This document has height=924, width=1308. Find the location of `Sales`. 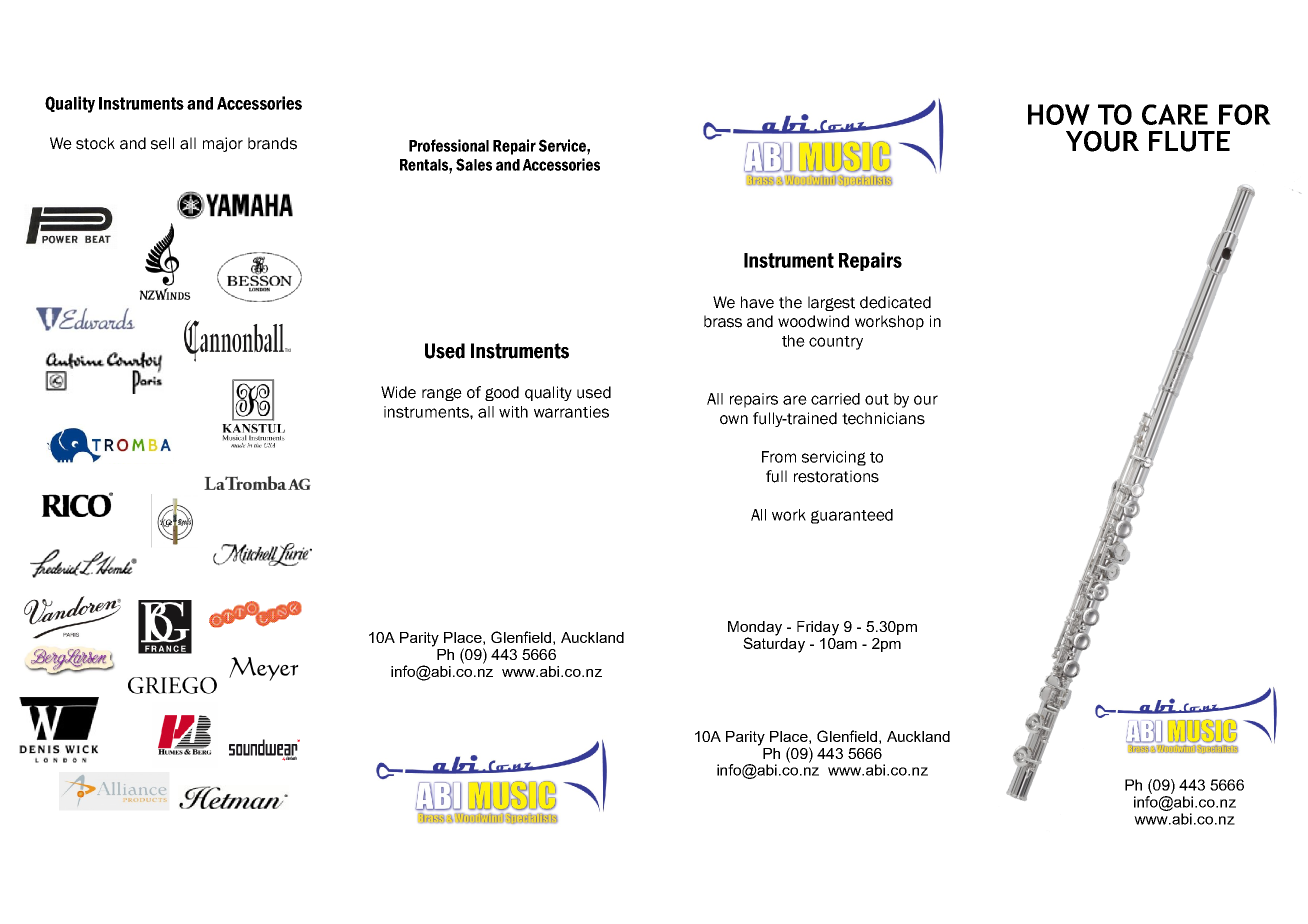

Sales is located at coordinates (474, 164).
